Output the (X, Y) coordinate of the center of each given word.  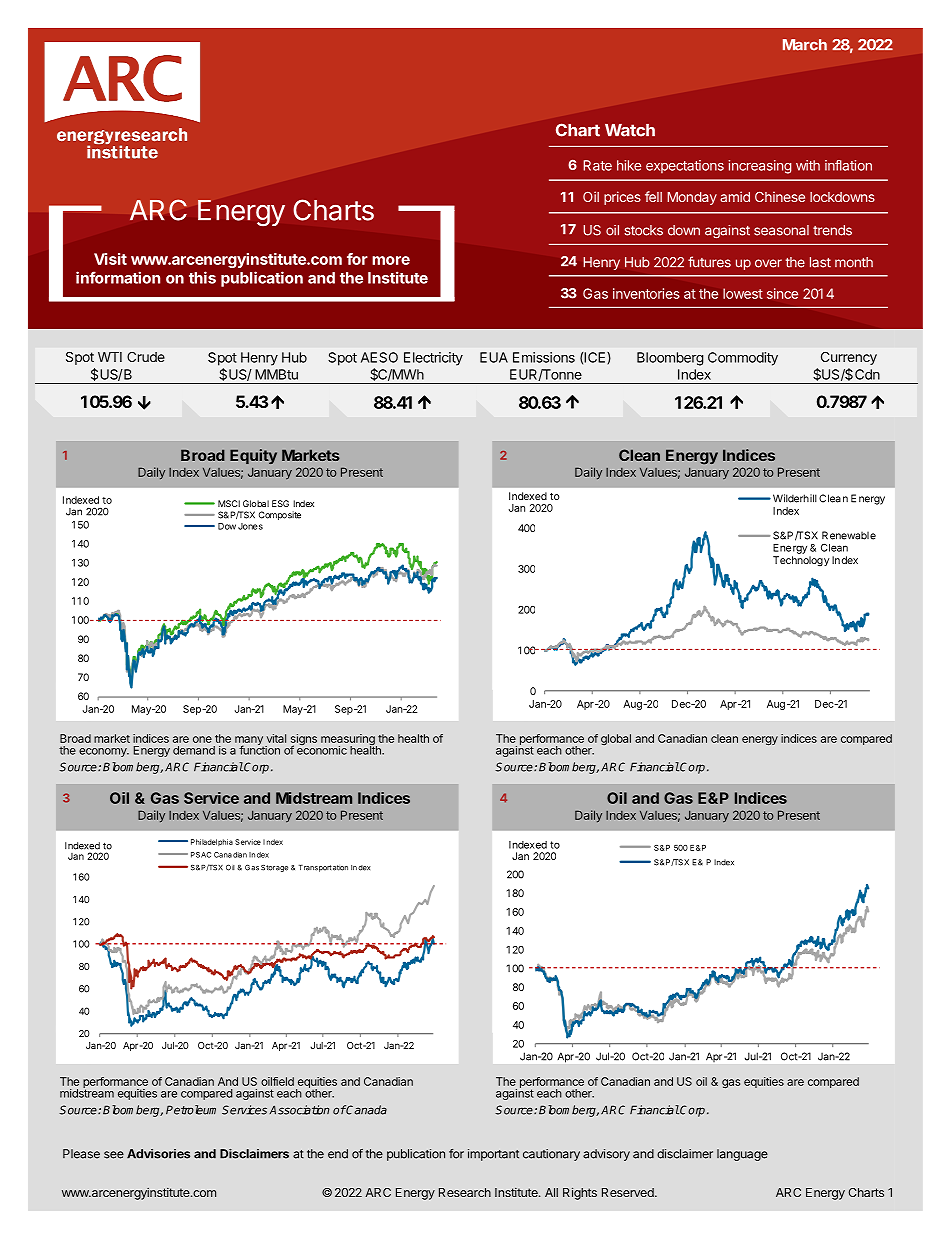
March (805, 45)
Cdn (867, 374)
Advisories (158, 1154)
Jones (250, 526)
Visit (110, 259)
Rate (597, 165)
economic (322, 749)
